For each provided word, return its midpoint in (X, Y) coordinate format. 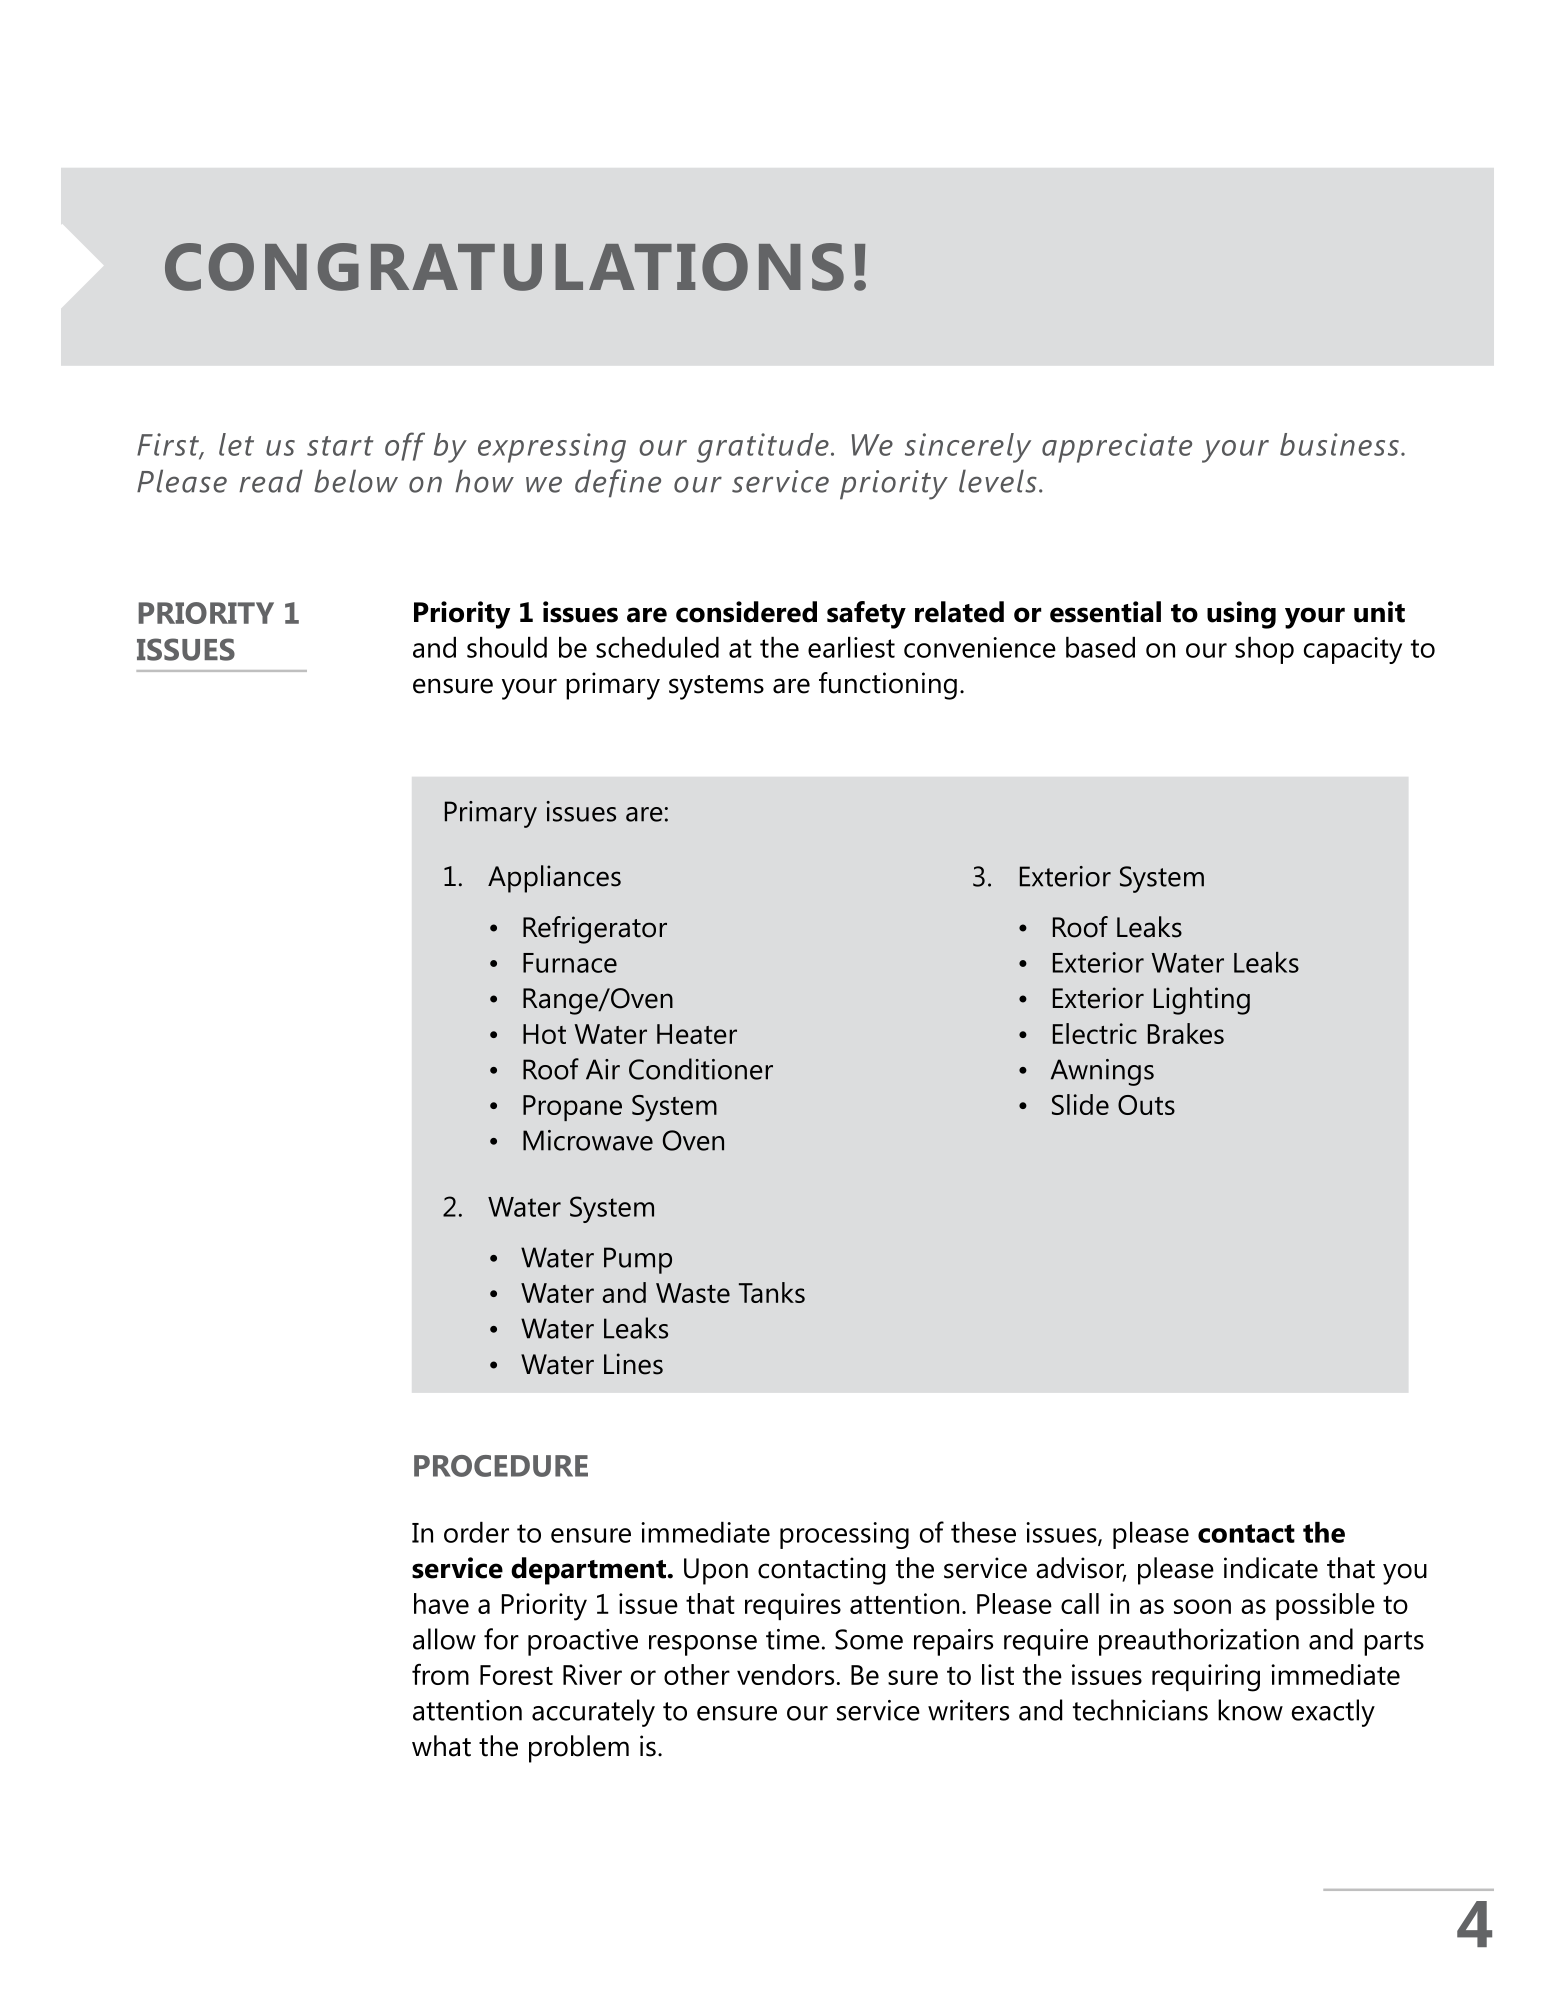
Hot (544, 1034)
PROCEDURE (501, 1466)
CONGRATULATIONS (504, 267)
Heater (697, 1034)
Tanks (772, 1292)
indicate (1271, 1568)
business (1339, 444)
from (440, 1674)
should (507, 647)
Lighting (1202, 1001)
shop (1264, 650)
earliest (851, 647)
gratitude (763, 448)
